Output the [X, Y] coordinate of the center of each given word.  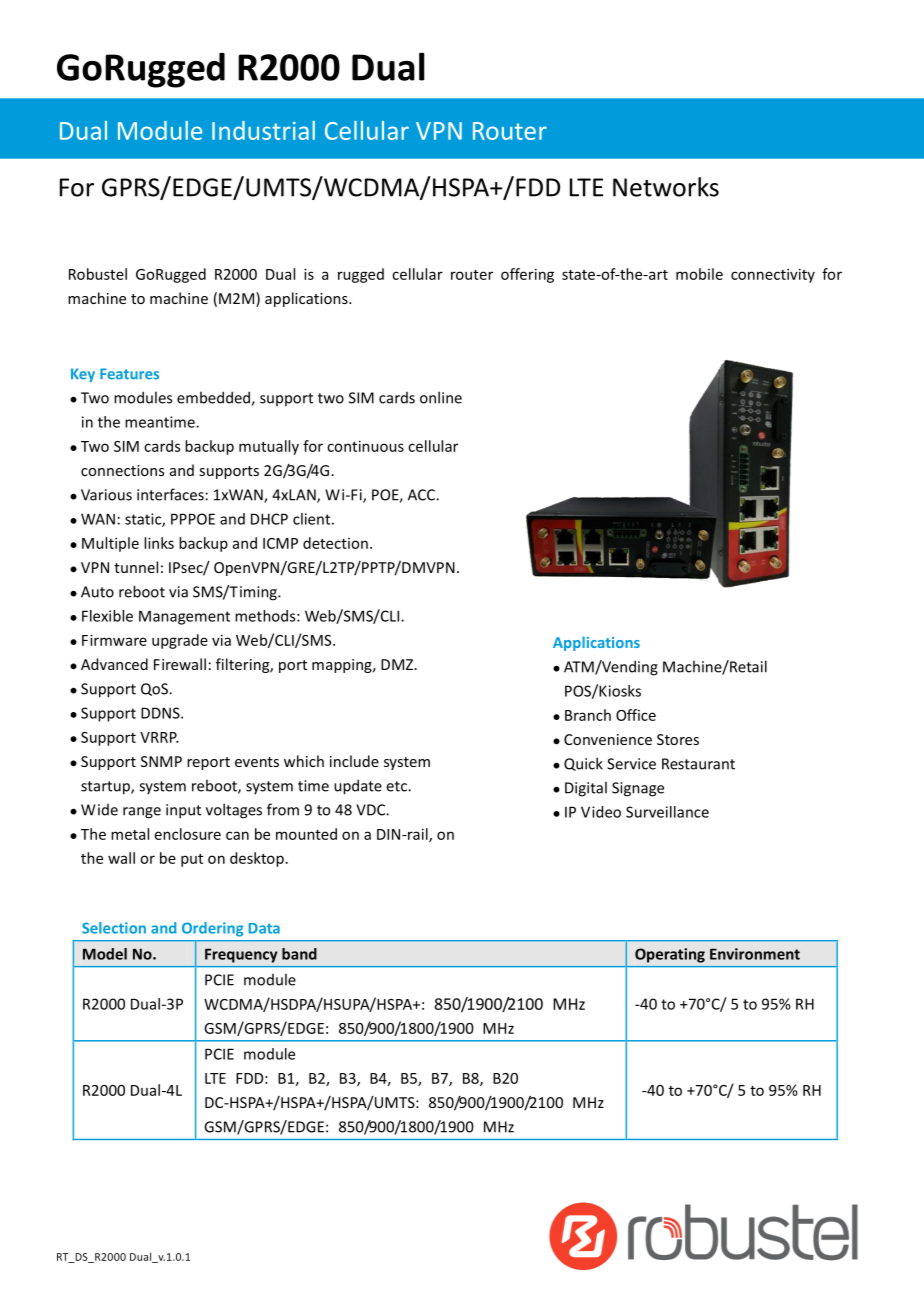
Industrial [263, 130]
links [159, 543]
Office [636, 715]
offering [527, 275]
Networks [666, 187]
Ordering [213, 929]
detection [335, 543]
